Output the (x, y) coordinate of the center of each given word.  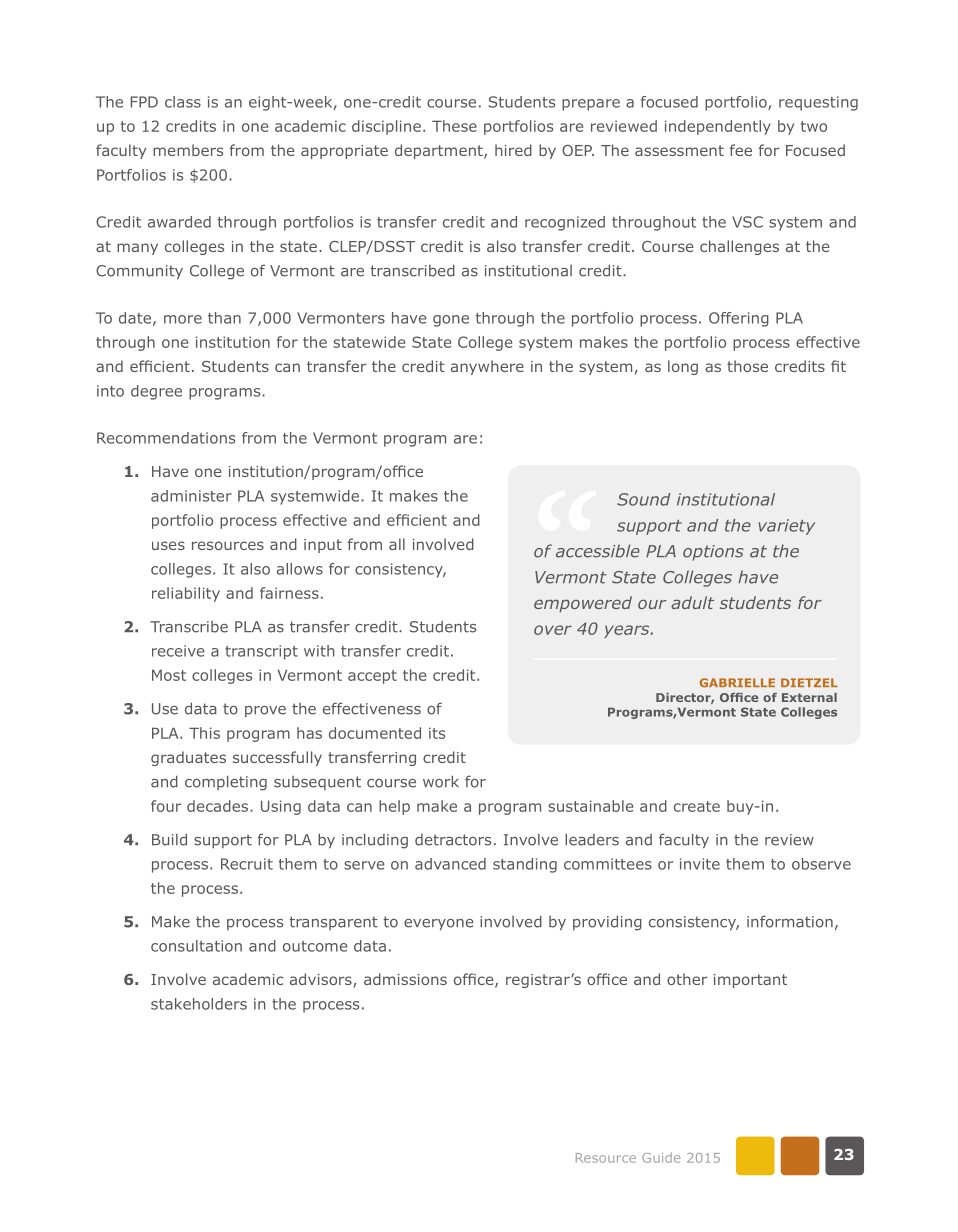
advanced (450, 864)
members (188, 150)
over (553, 630)
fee (741, 150)
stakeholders (199, 1004)
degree (156, 392)
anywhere (487, 367)
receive (178, 651)
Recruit (247, 864)
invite (700, 864)
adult (692, 602)
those (747, 366)
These (454, 126)
